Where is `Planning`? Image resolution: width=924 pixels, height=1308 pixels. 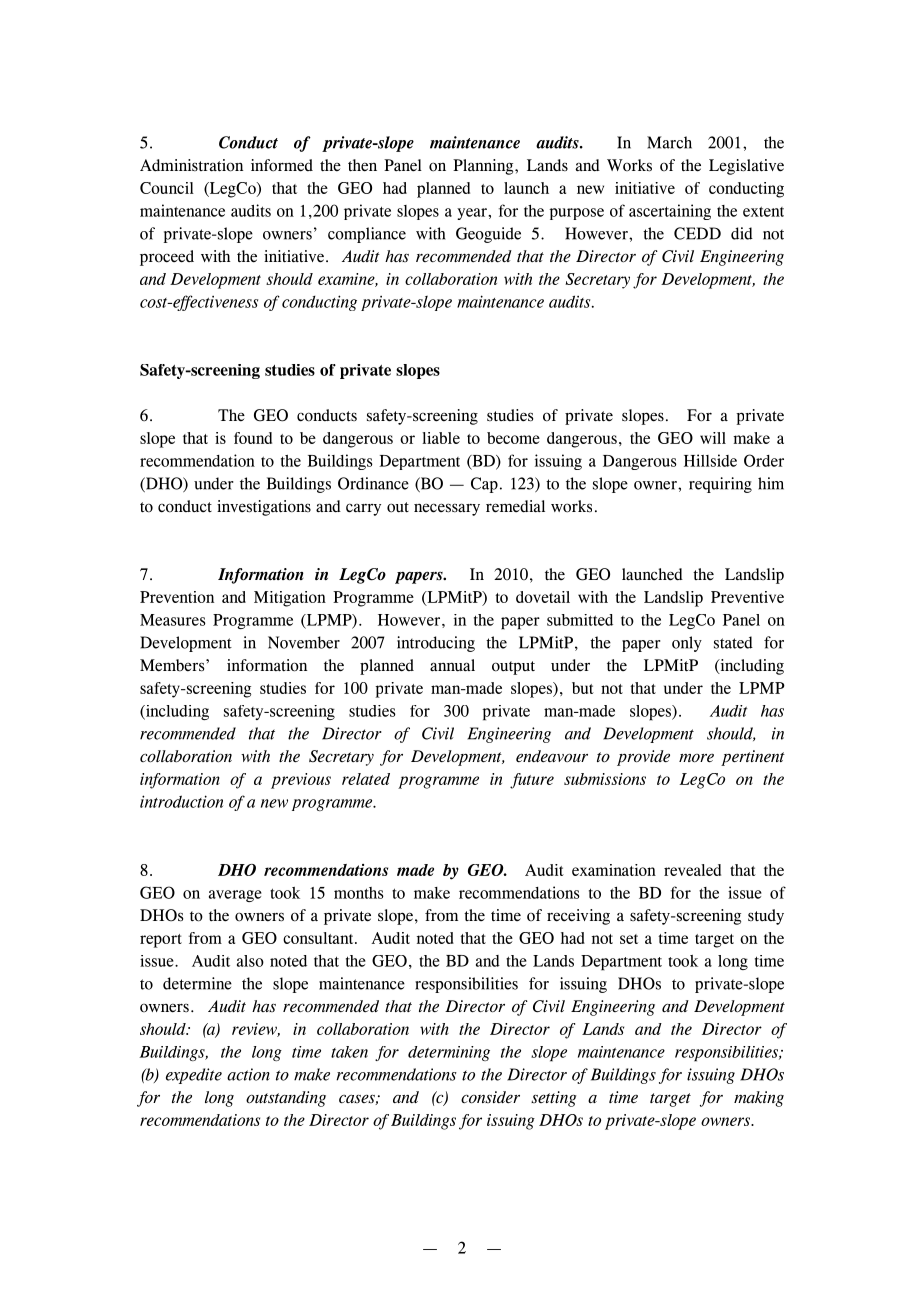
Planning is located at coordinates (484, 167).
